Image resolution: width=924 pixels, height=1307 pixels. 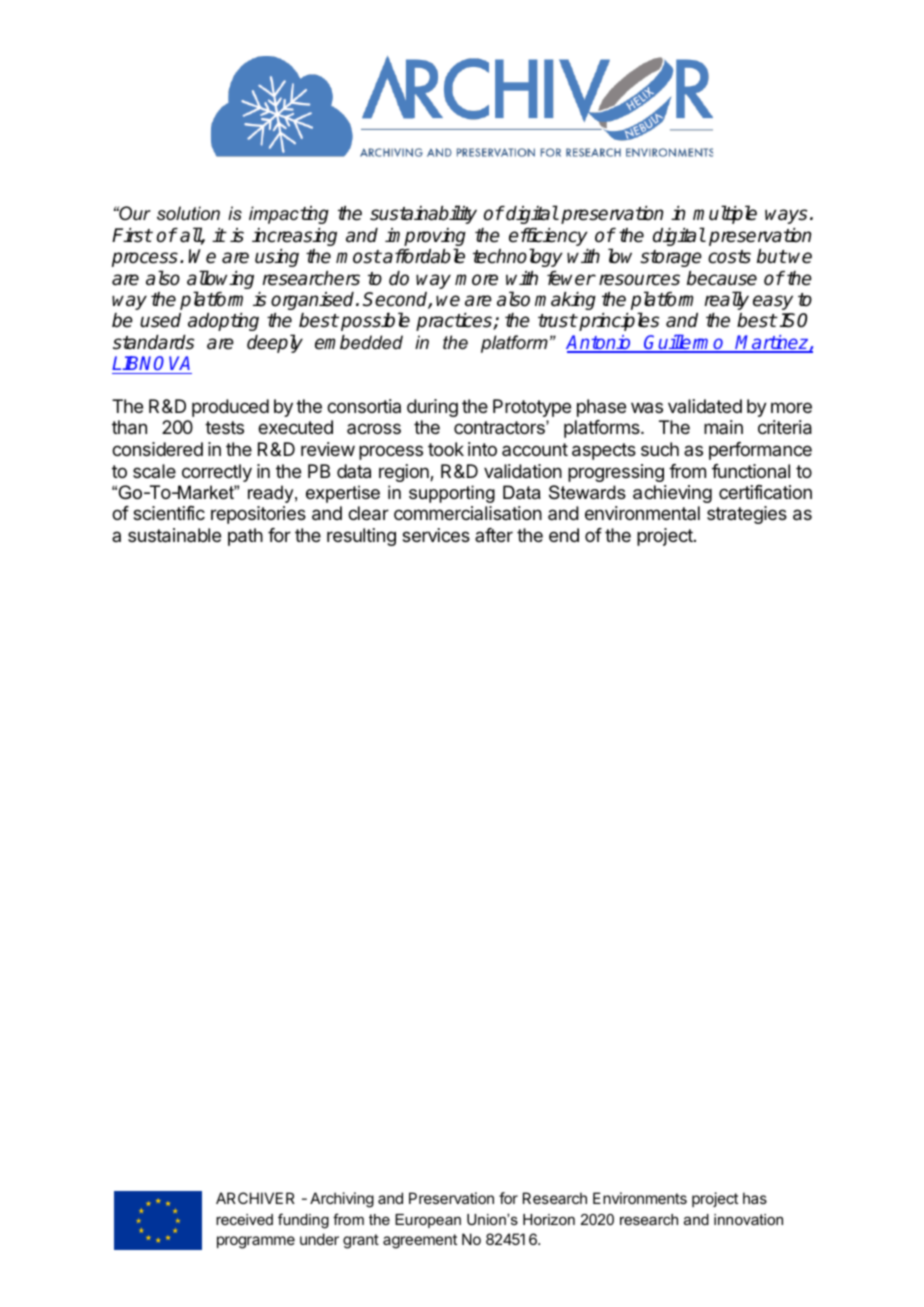 What do you see at coordinates (244, 1219) in the page?
I see `received` at bounding box center [244, 1219].
